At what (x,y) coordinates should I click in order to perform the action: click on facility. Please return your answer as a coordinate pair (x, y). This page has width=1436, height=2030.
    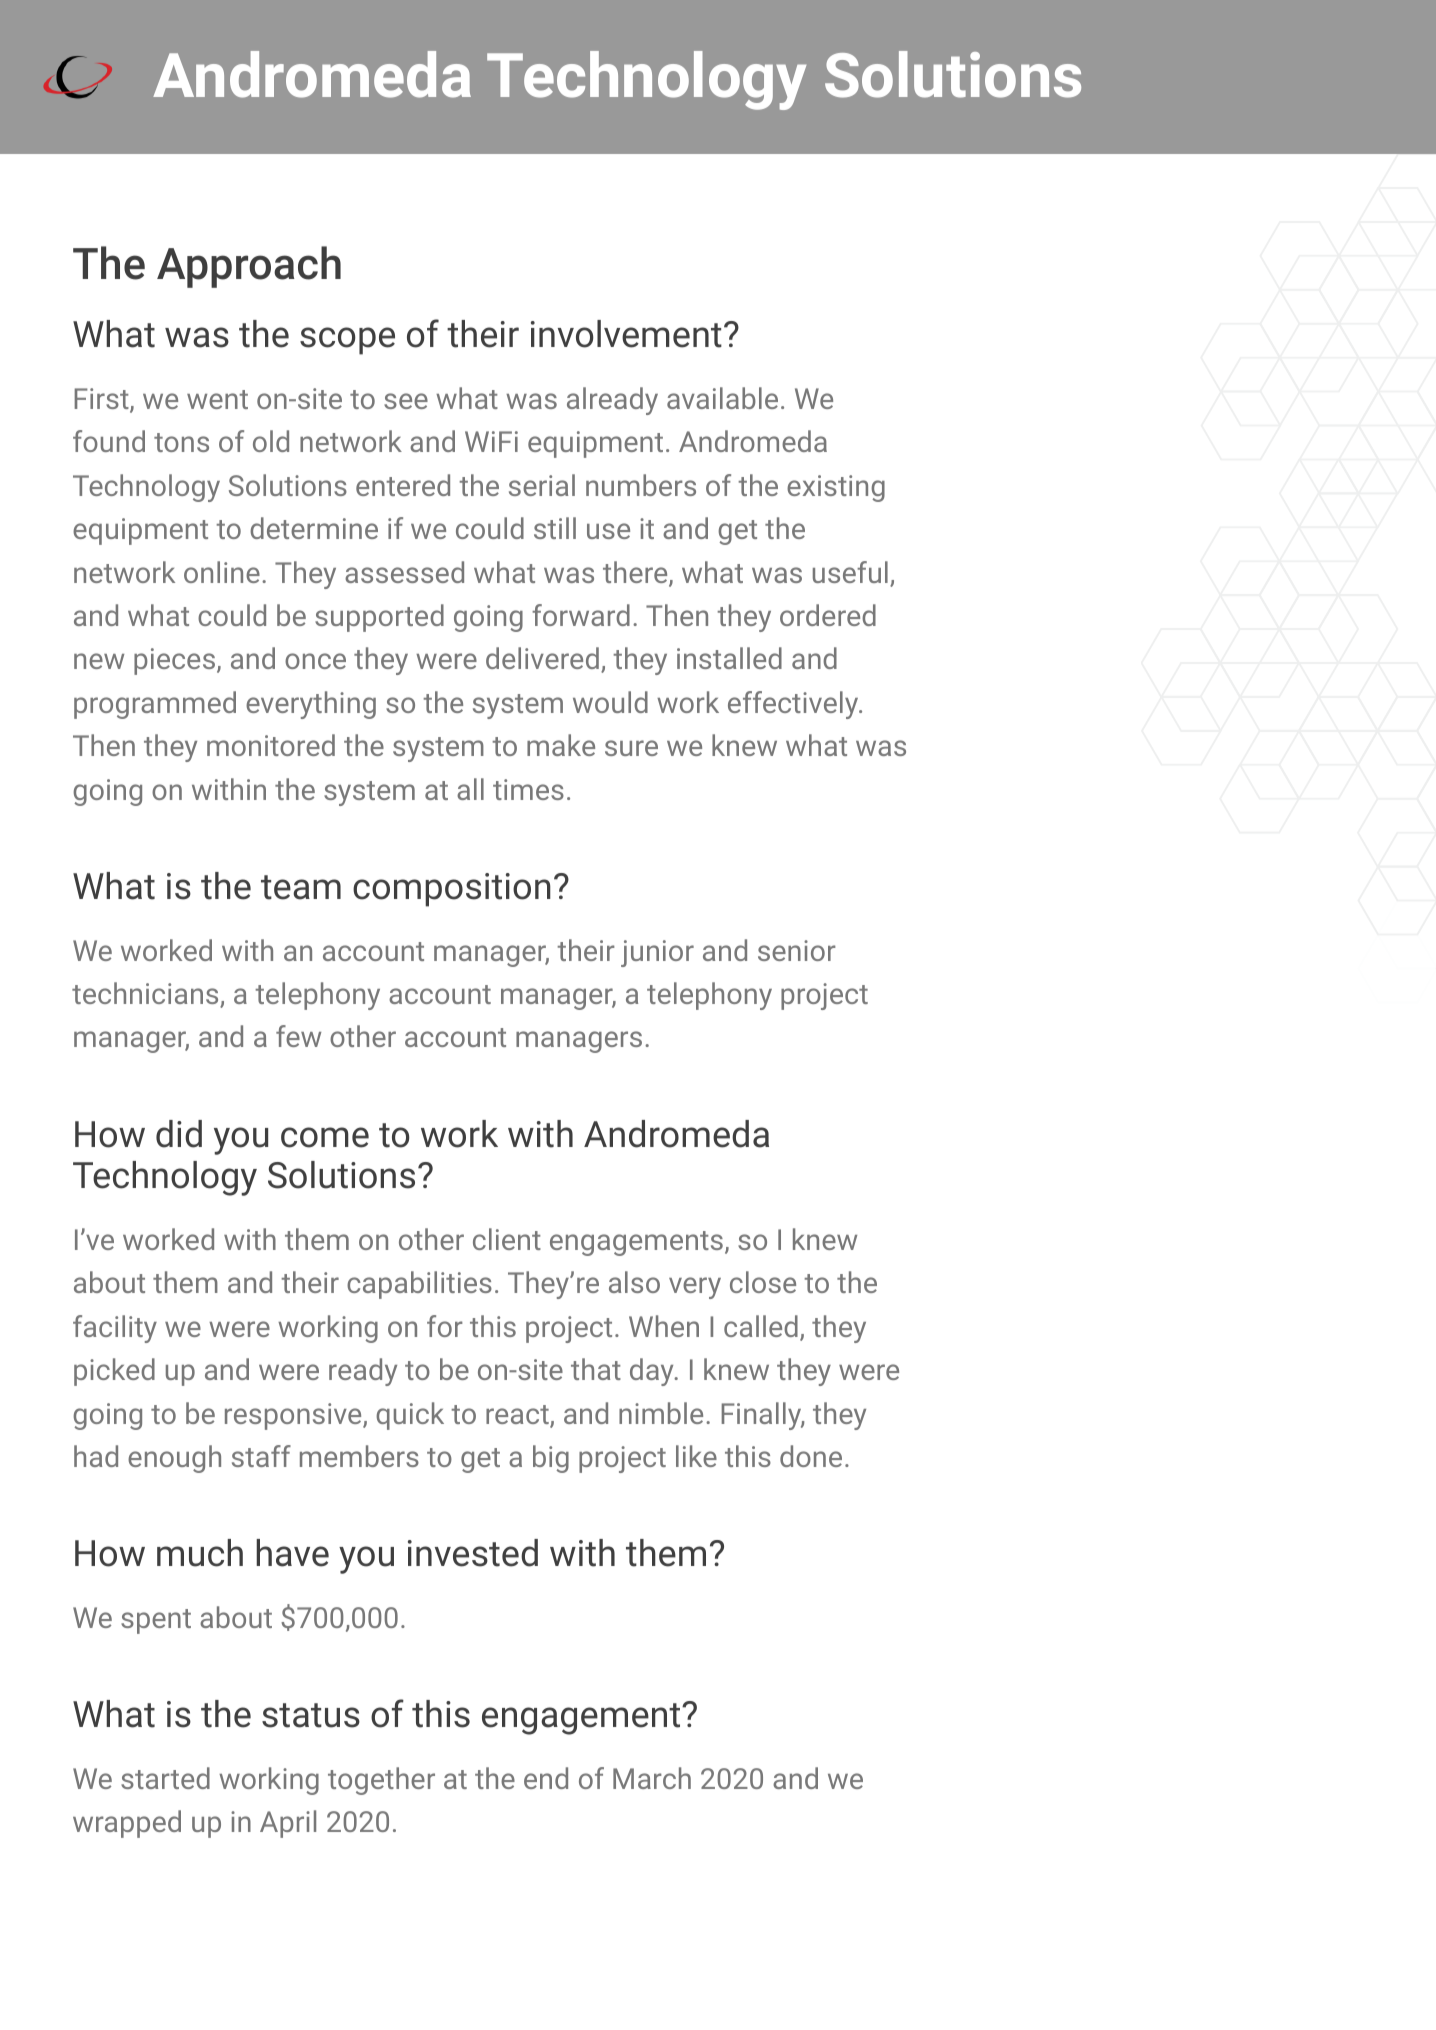
    Looking at the image, I should click on (115, 1329).
